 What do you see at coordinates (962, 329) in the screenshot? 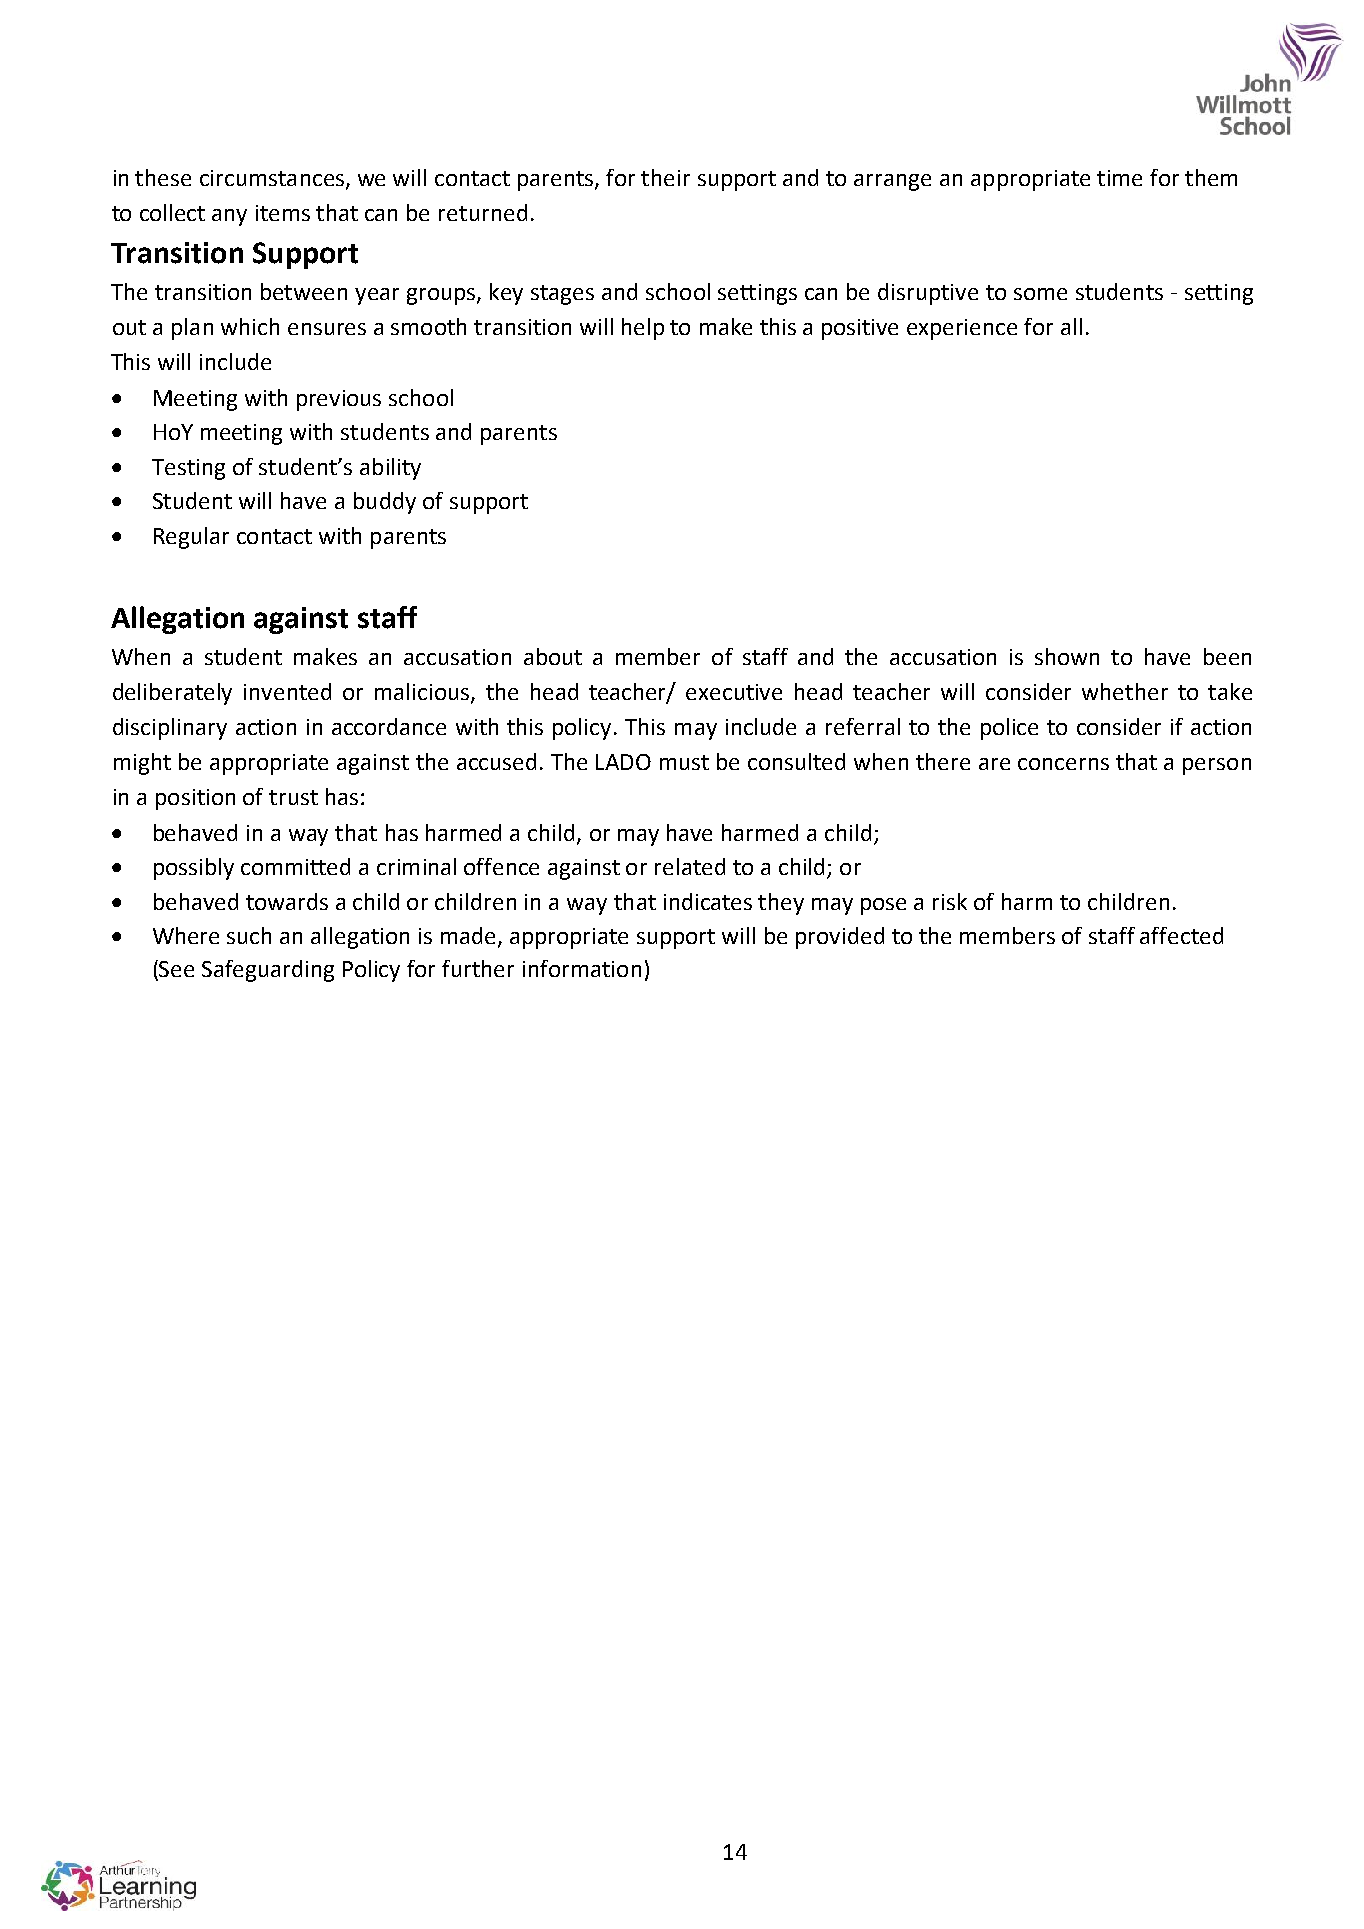
I see `experience` at bounding box center [962, 329].
